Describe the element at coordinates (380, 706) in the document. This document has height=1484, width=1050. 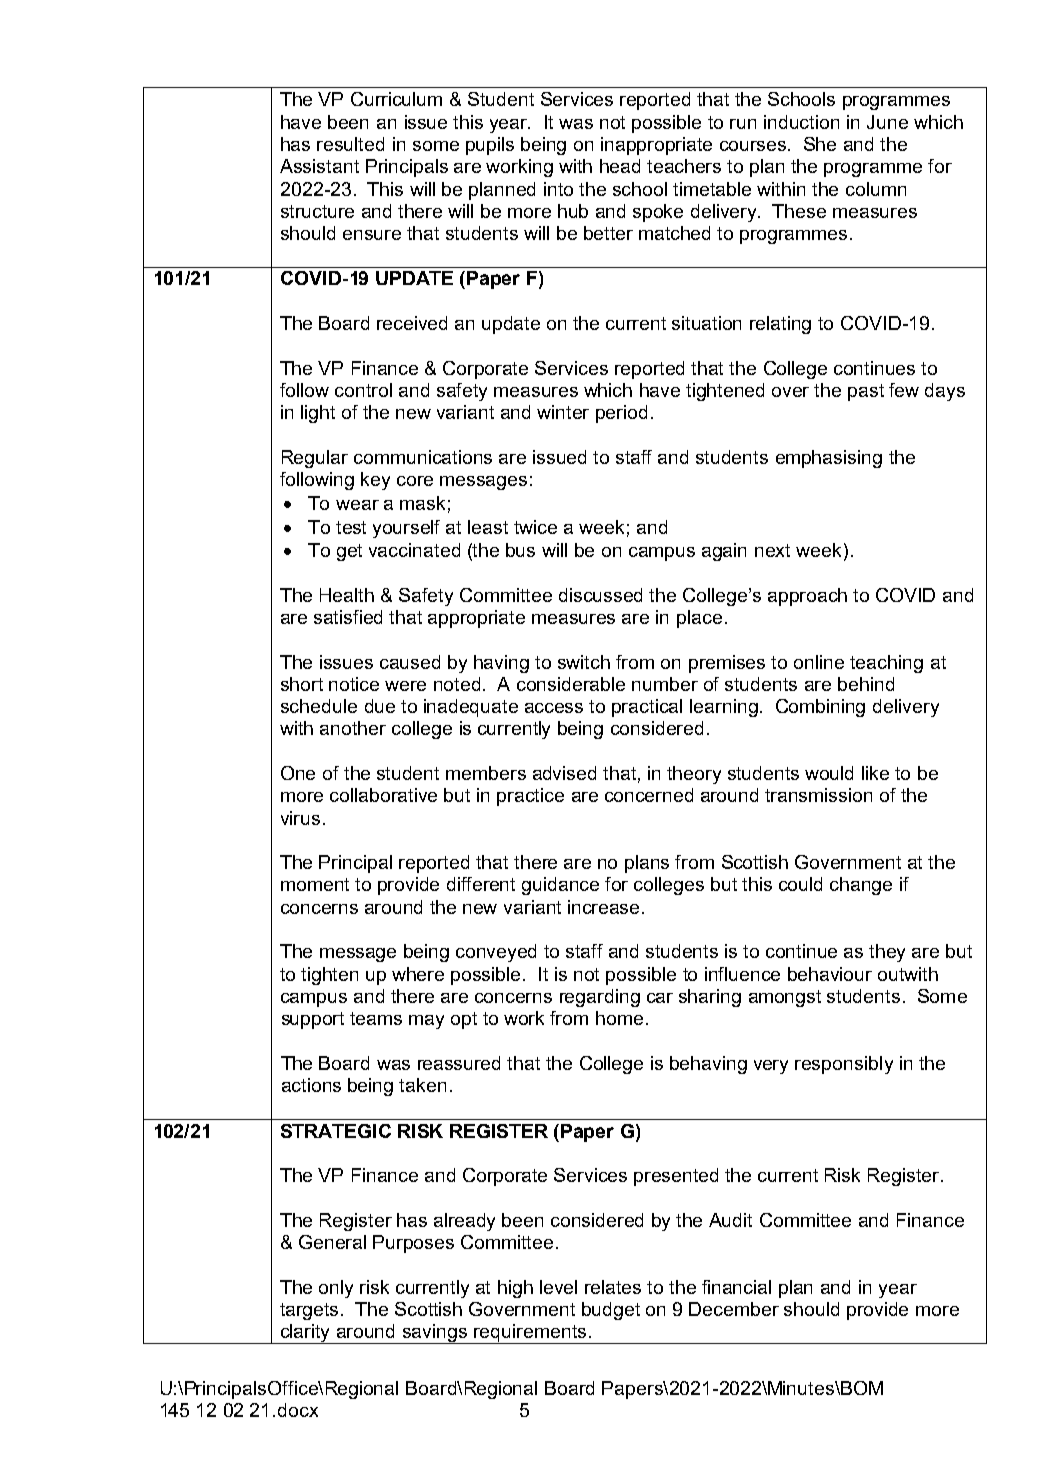
I see `due` at that location.
